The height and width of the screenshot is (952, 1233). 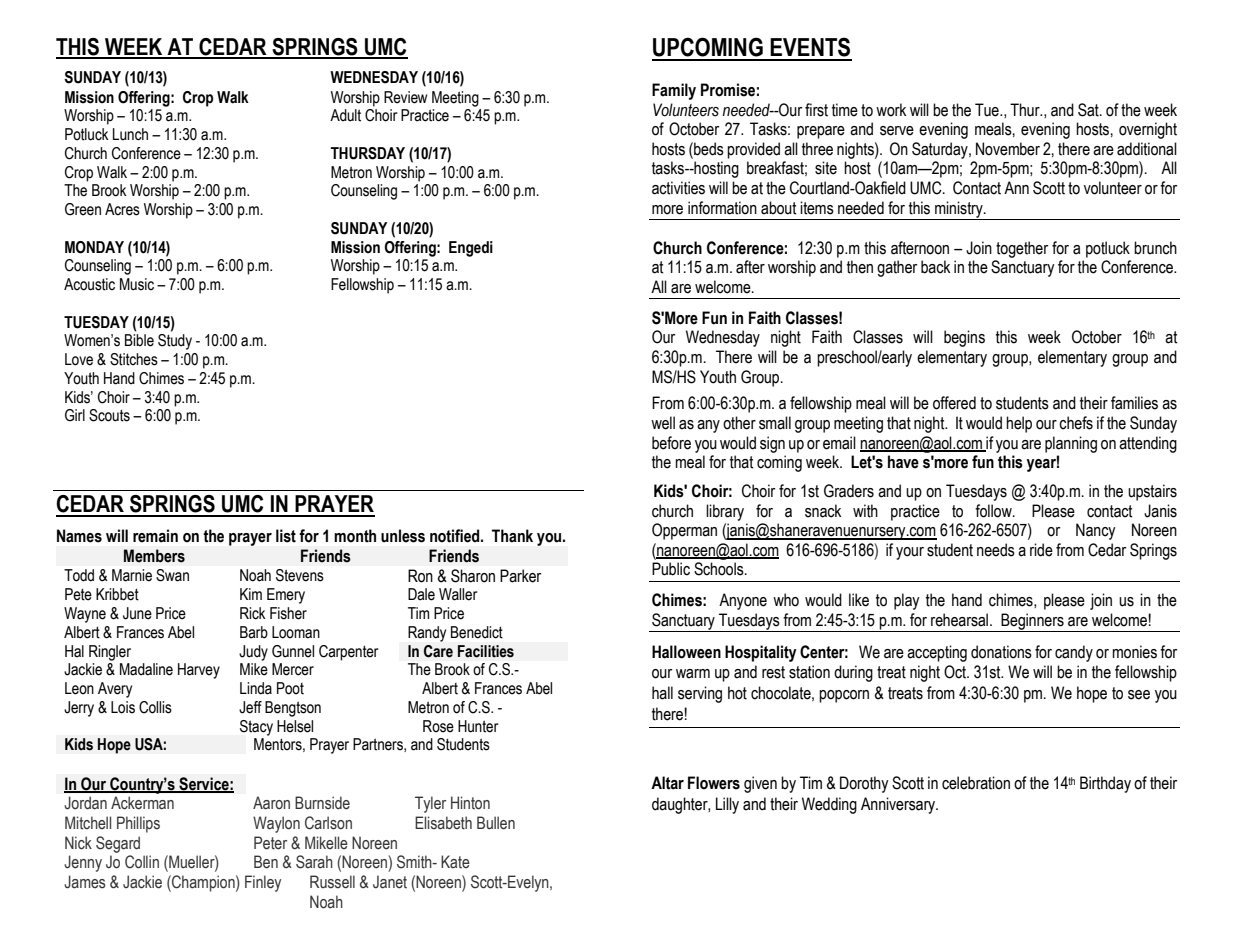 I want to click on Beginners, so click(x=1033, y=622).
